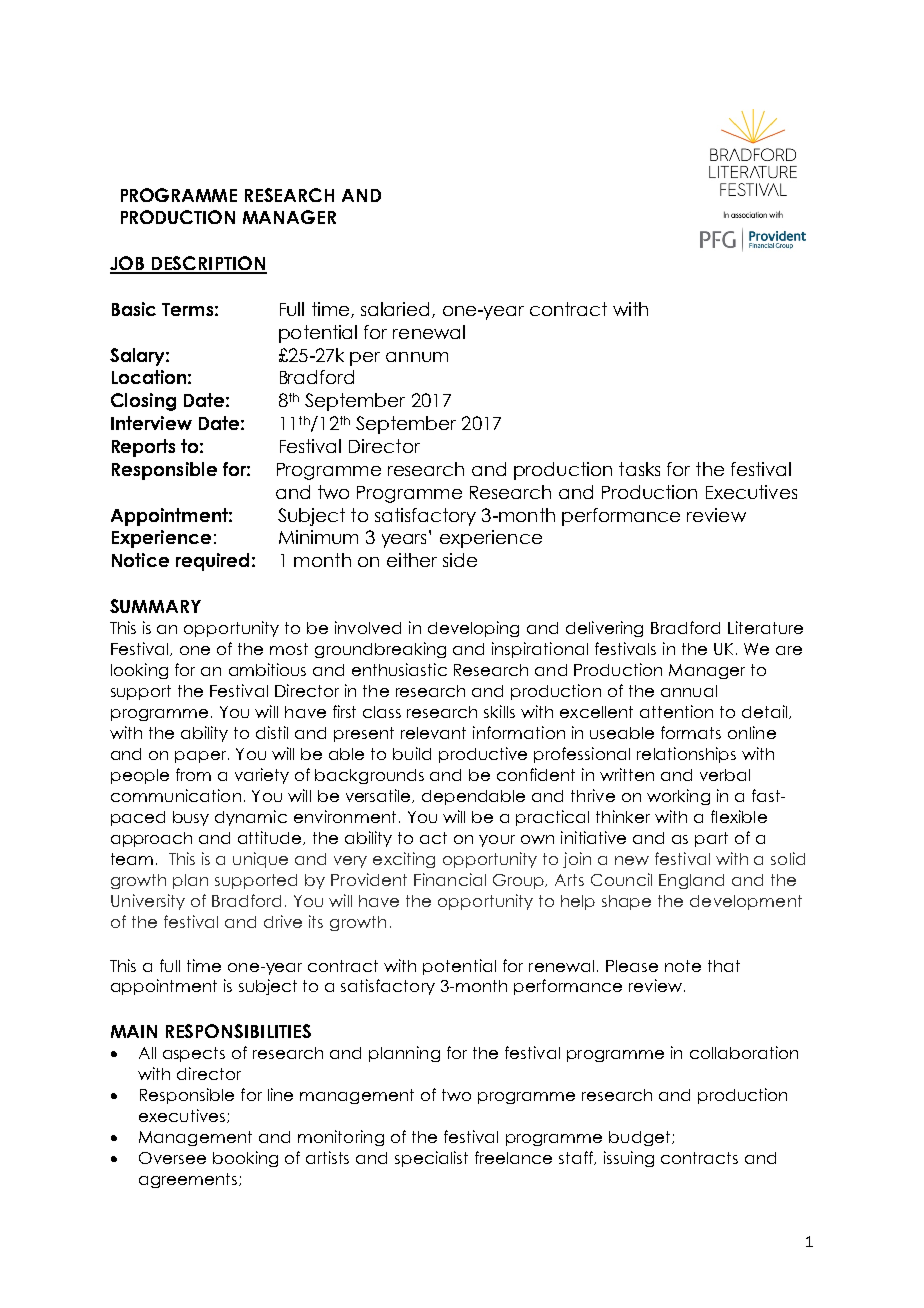 Image resolution: width=924 pixels, height=1308 pixels. Describe the element at coordinates (202, 757) in the screenshot. I see `paper` at that location.
